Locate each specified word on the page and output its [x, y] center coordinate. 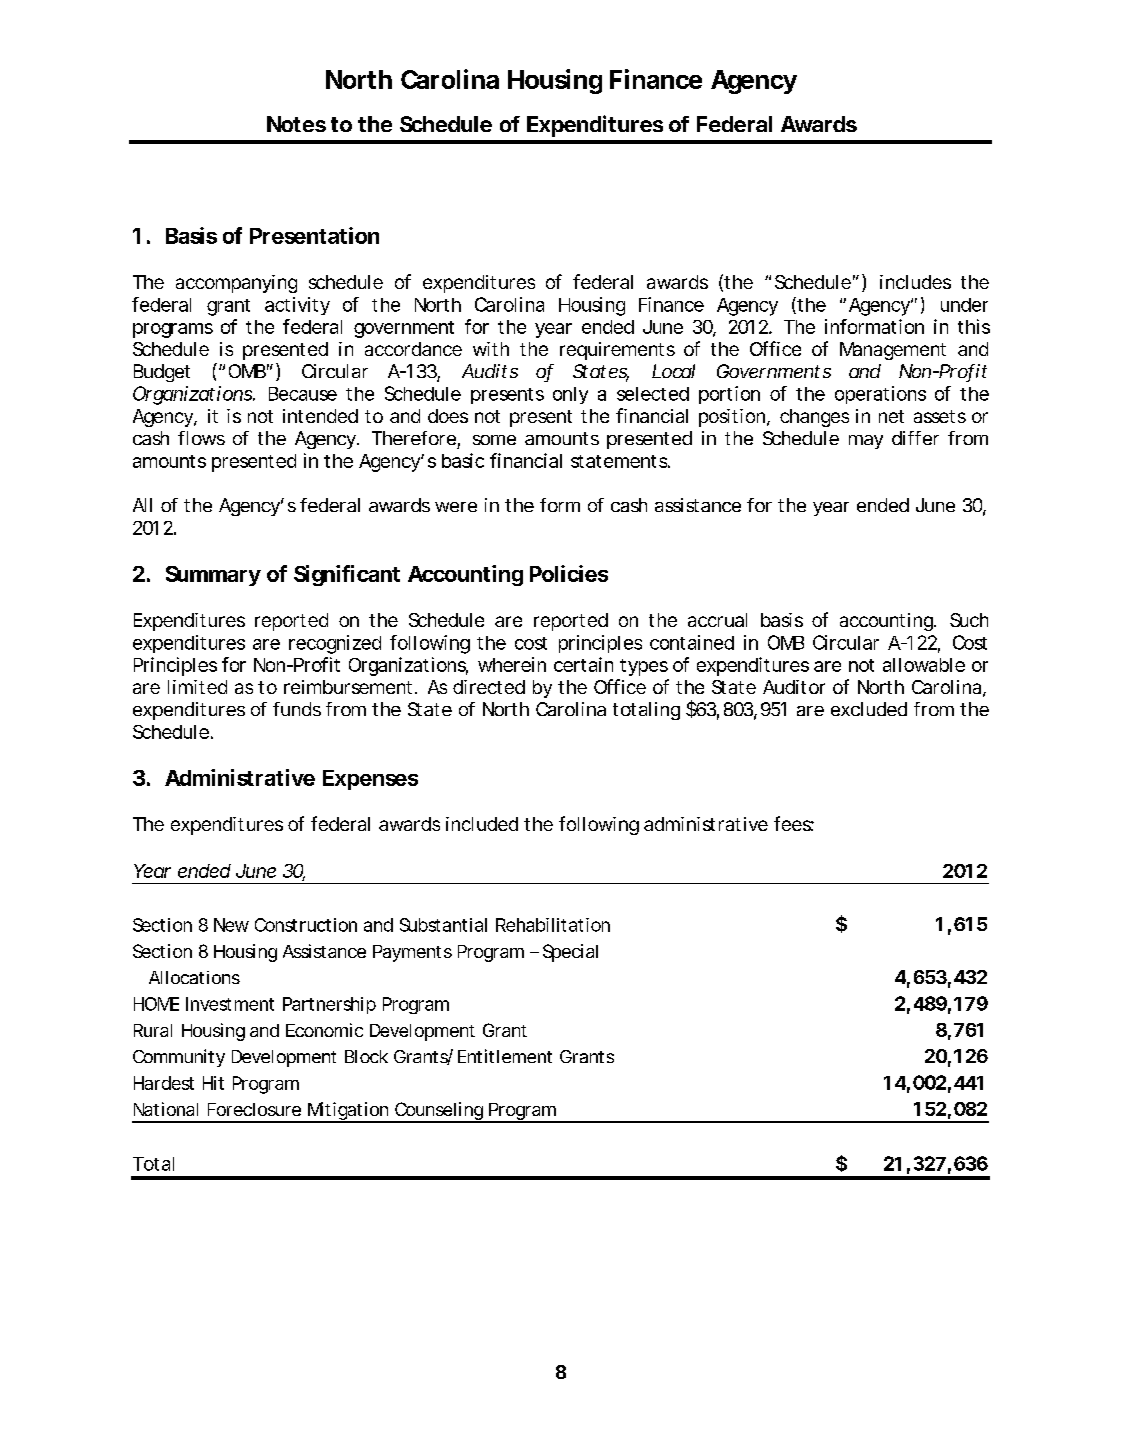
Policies [569, 573]
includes [915, 282]
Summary [213, 576]
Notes [296, 124]
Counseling [439, 1112]
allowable [924, 665]
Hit [213, 1083]
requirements [617, 351]
